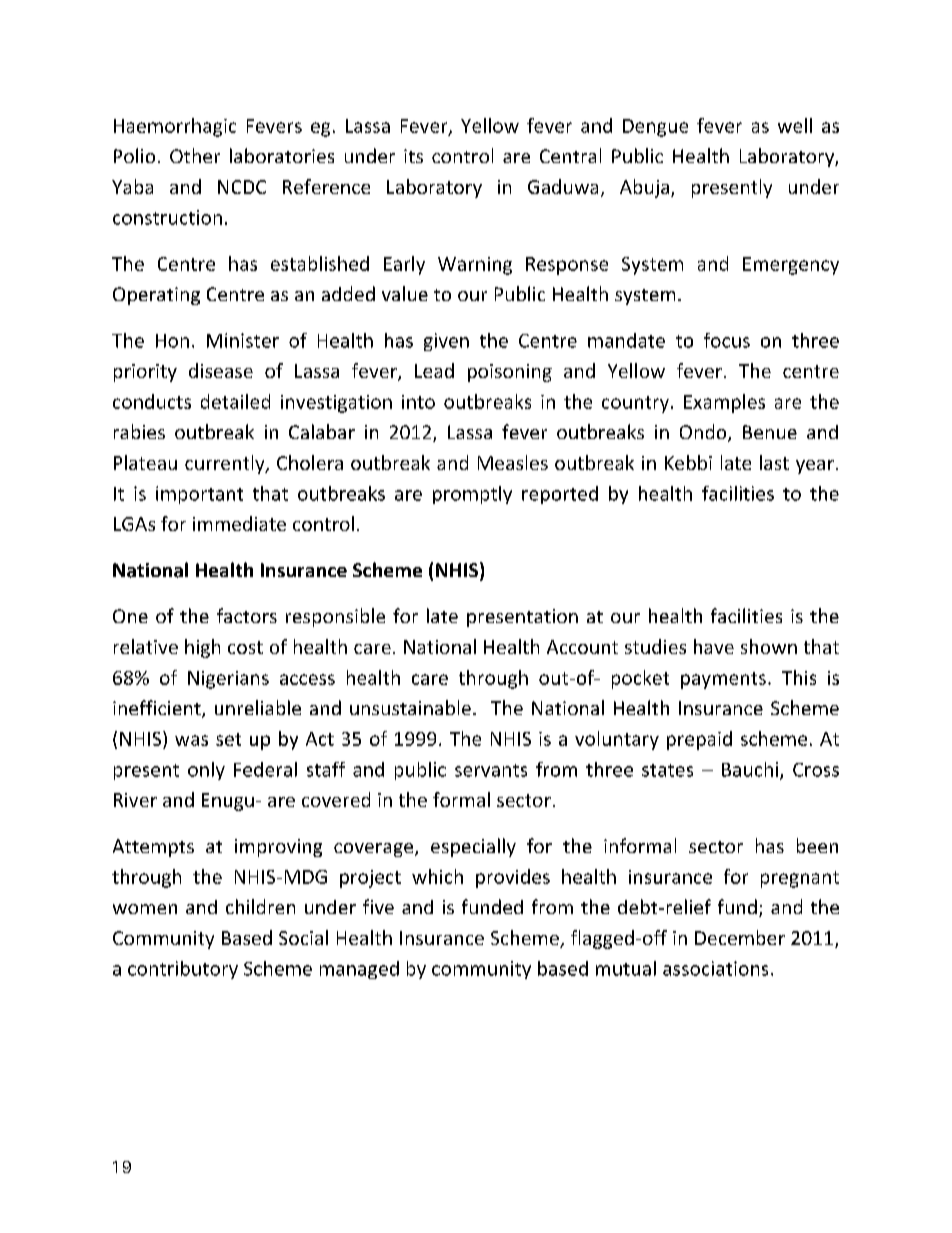 Image resolution: width=952 pixels, height=1233 pixels. I want to click on its, so click(413, 156).
